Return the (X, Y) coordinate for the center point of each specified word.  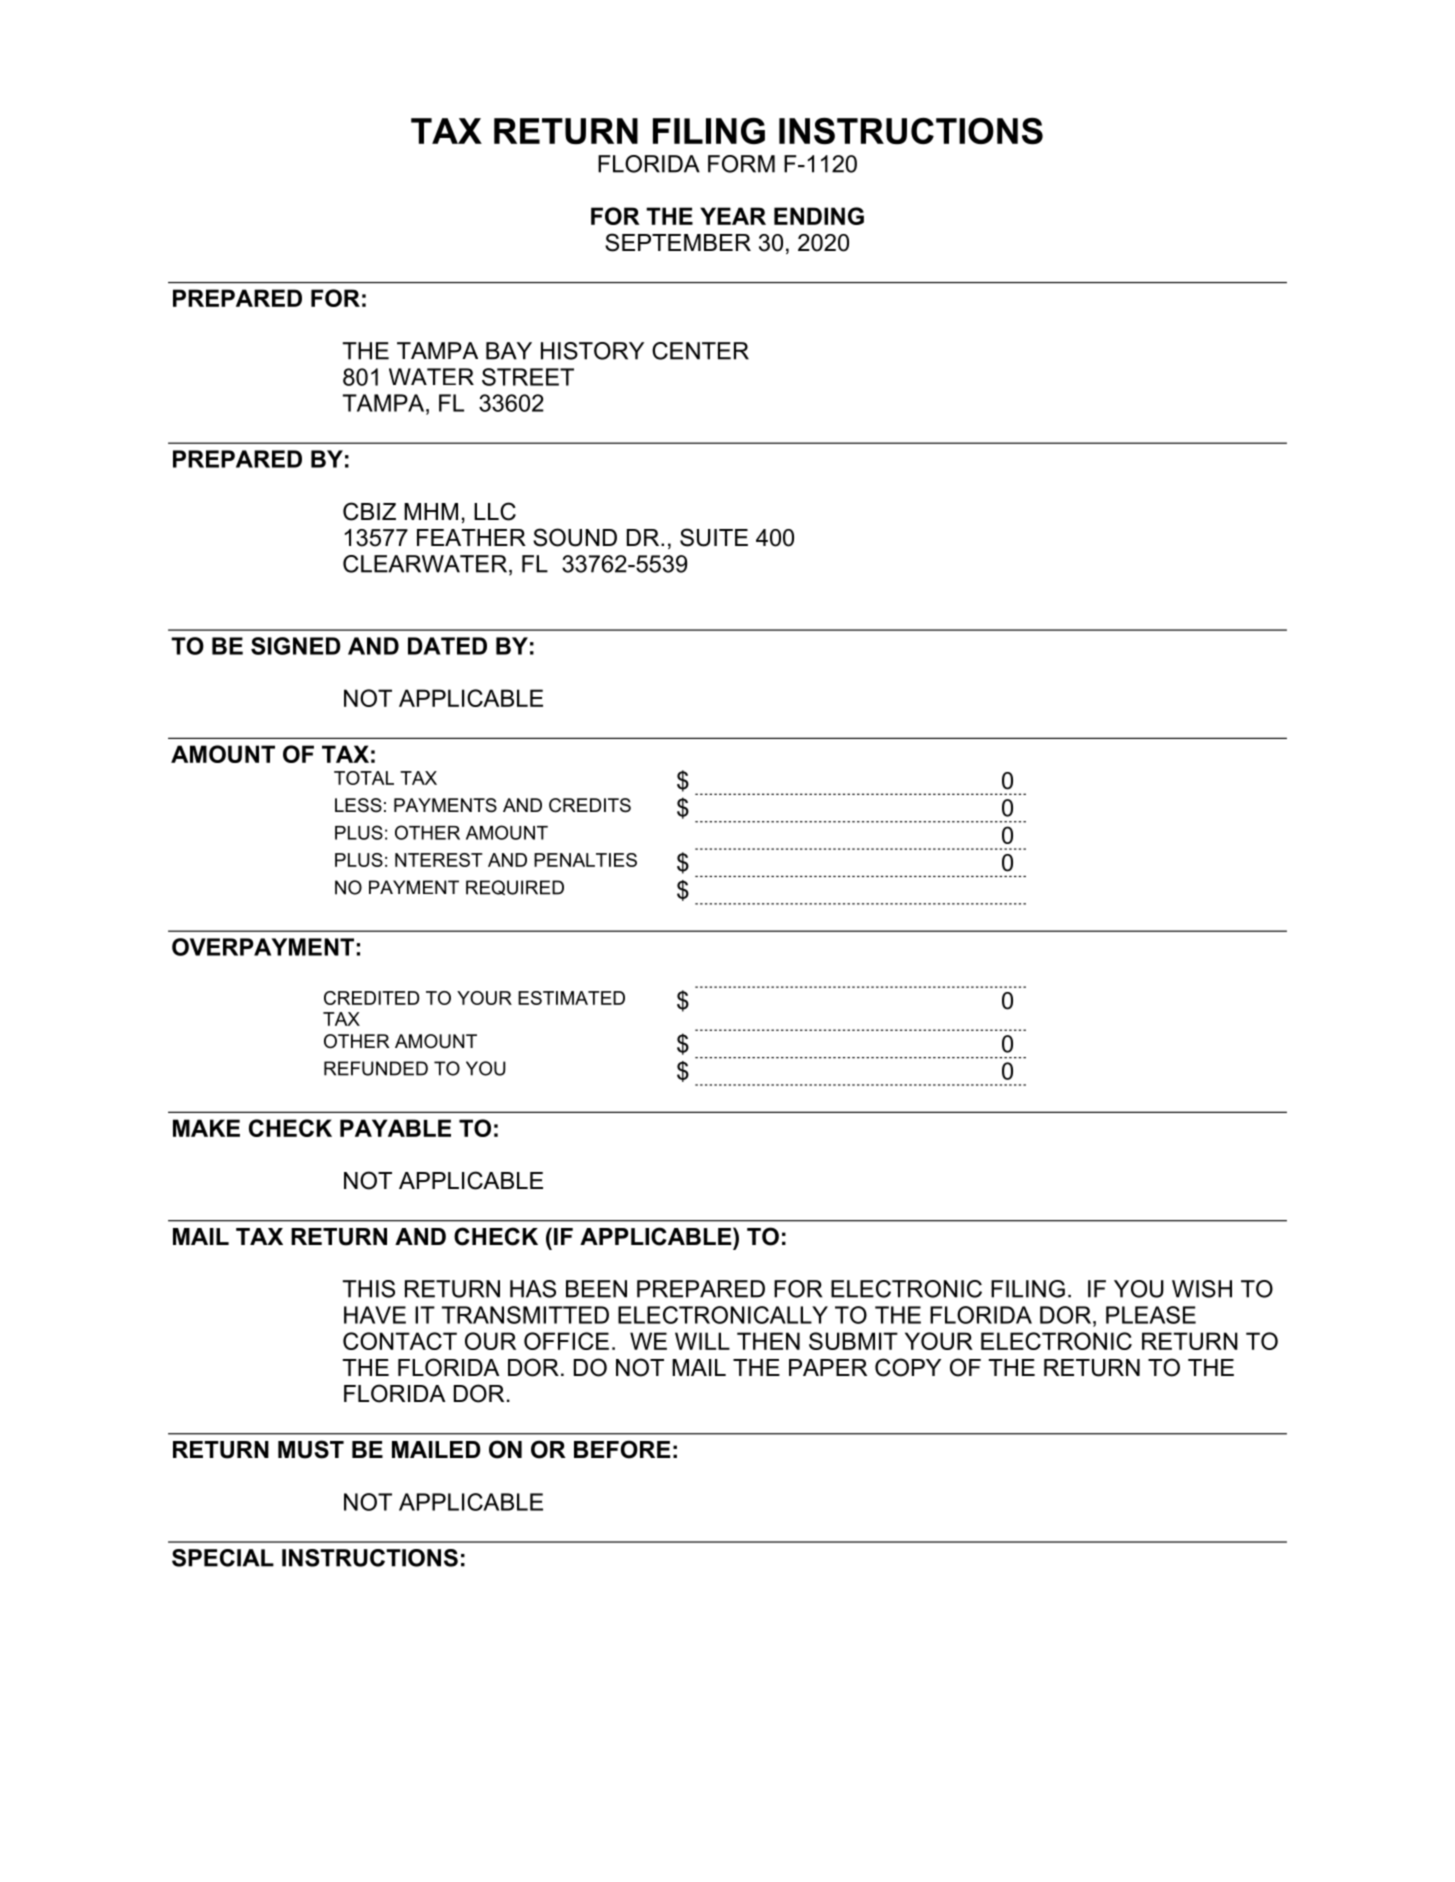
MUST (311, 1449)
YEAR (733, 216)
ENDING (819, 216)
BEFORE (622, 1449)
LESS (358, 805)
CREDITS (590, 805)
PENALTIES (585, 860)
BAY (509, 351)
